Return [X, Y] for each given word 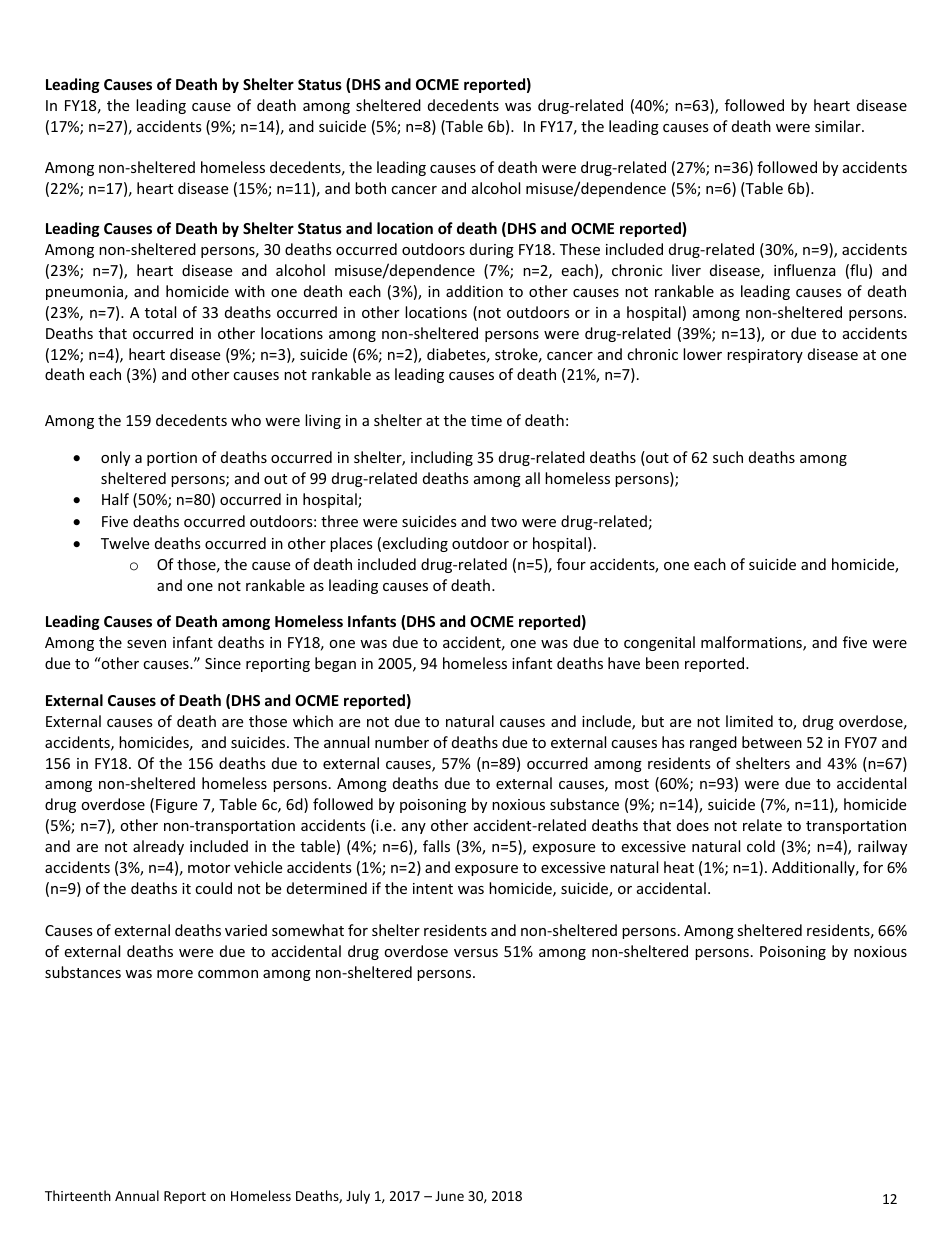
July [358, 1197]
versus [476, 953]
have [624, 663]
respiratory [765, 356]
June [449, 1196]
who [246, 420]
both [370, 188]
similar [839, 126]
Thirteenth [78, 1195]
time [486, 420]
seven [146, 644]
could [213, 888]
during [492, 250]
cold [761, 846]
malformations [752, 643]
